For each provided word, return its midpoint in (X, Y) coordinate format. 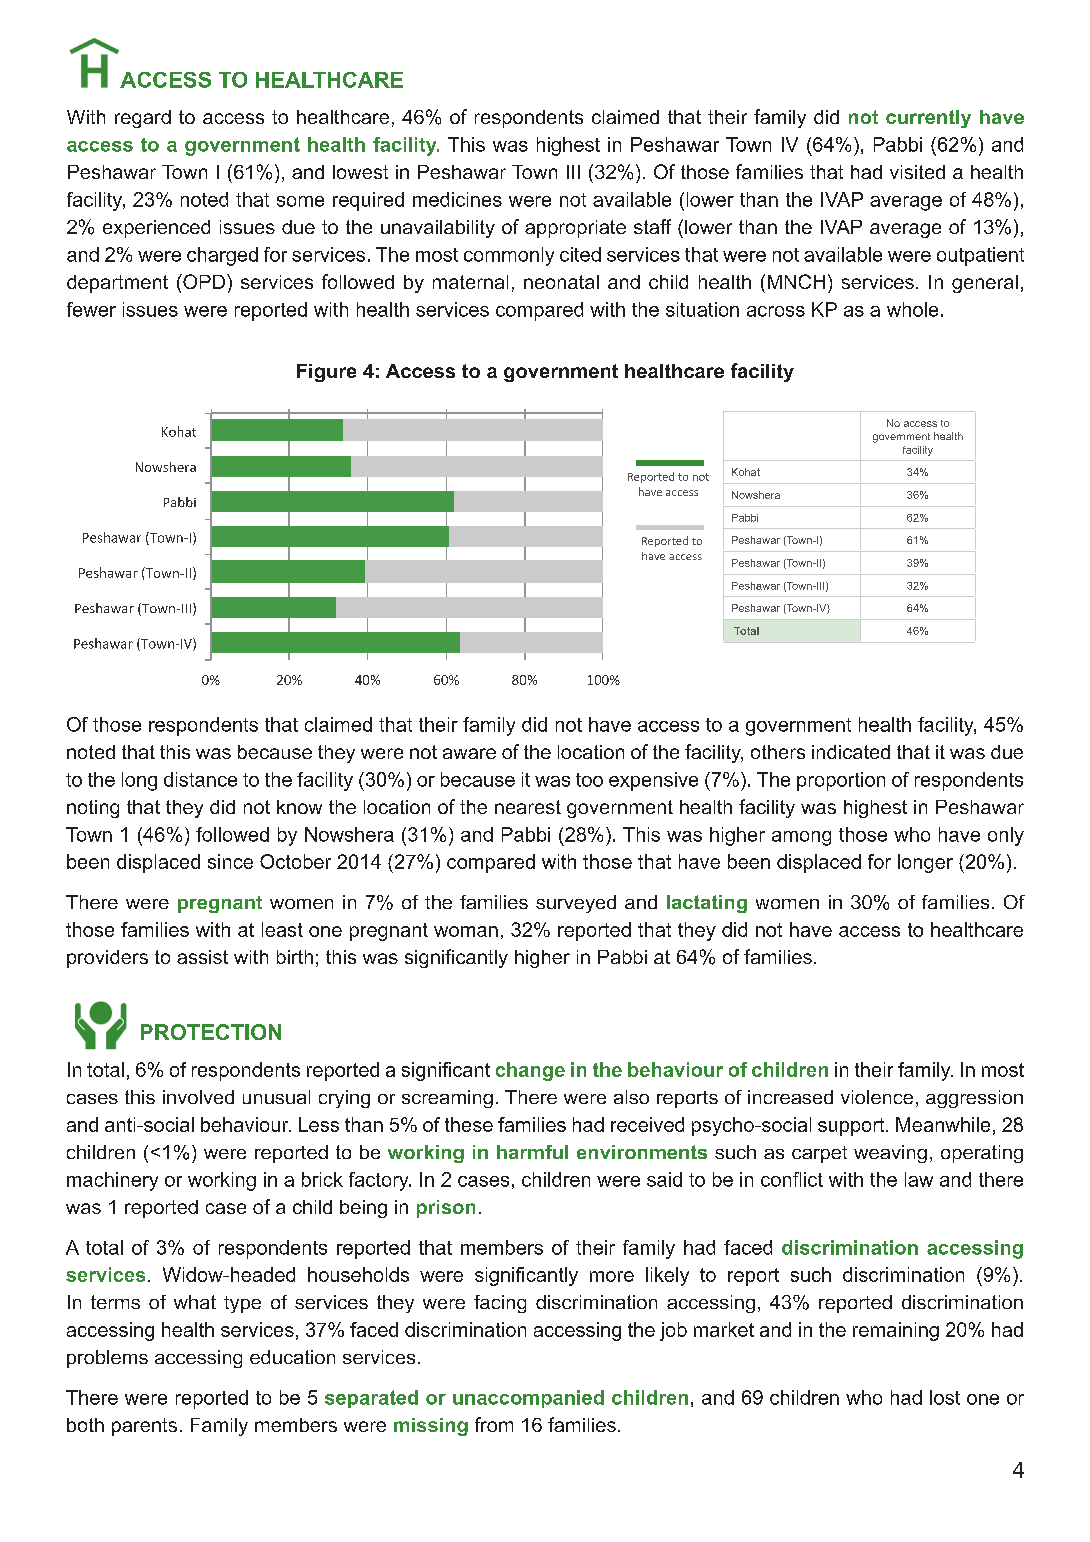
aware (469, 753)
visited (917, 172)
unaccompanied (528, 1399)
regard (143, 119)
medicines (457, 199)
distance (200, 779)
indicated (851, 752)
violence (877, 1097)
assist (202, 957)
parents (144, 1427)
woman (466, 931)
